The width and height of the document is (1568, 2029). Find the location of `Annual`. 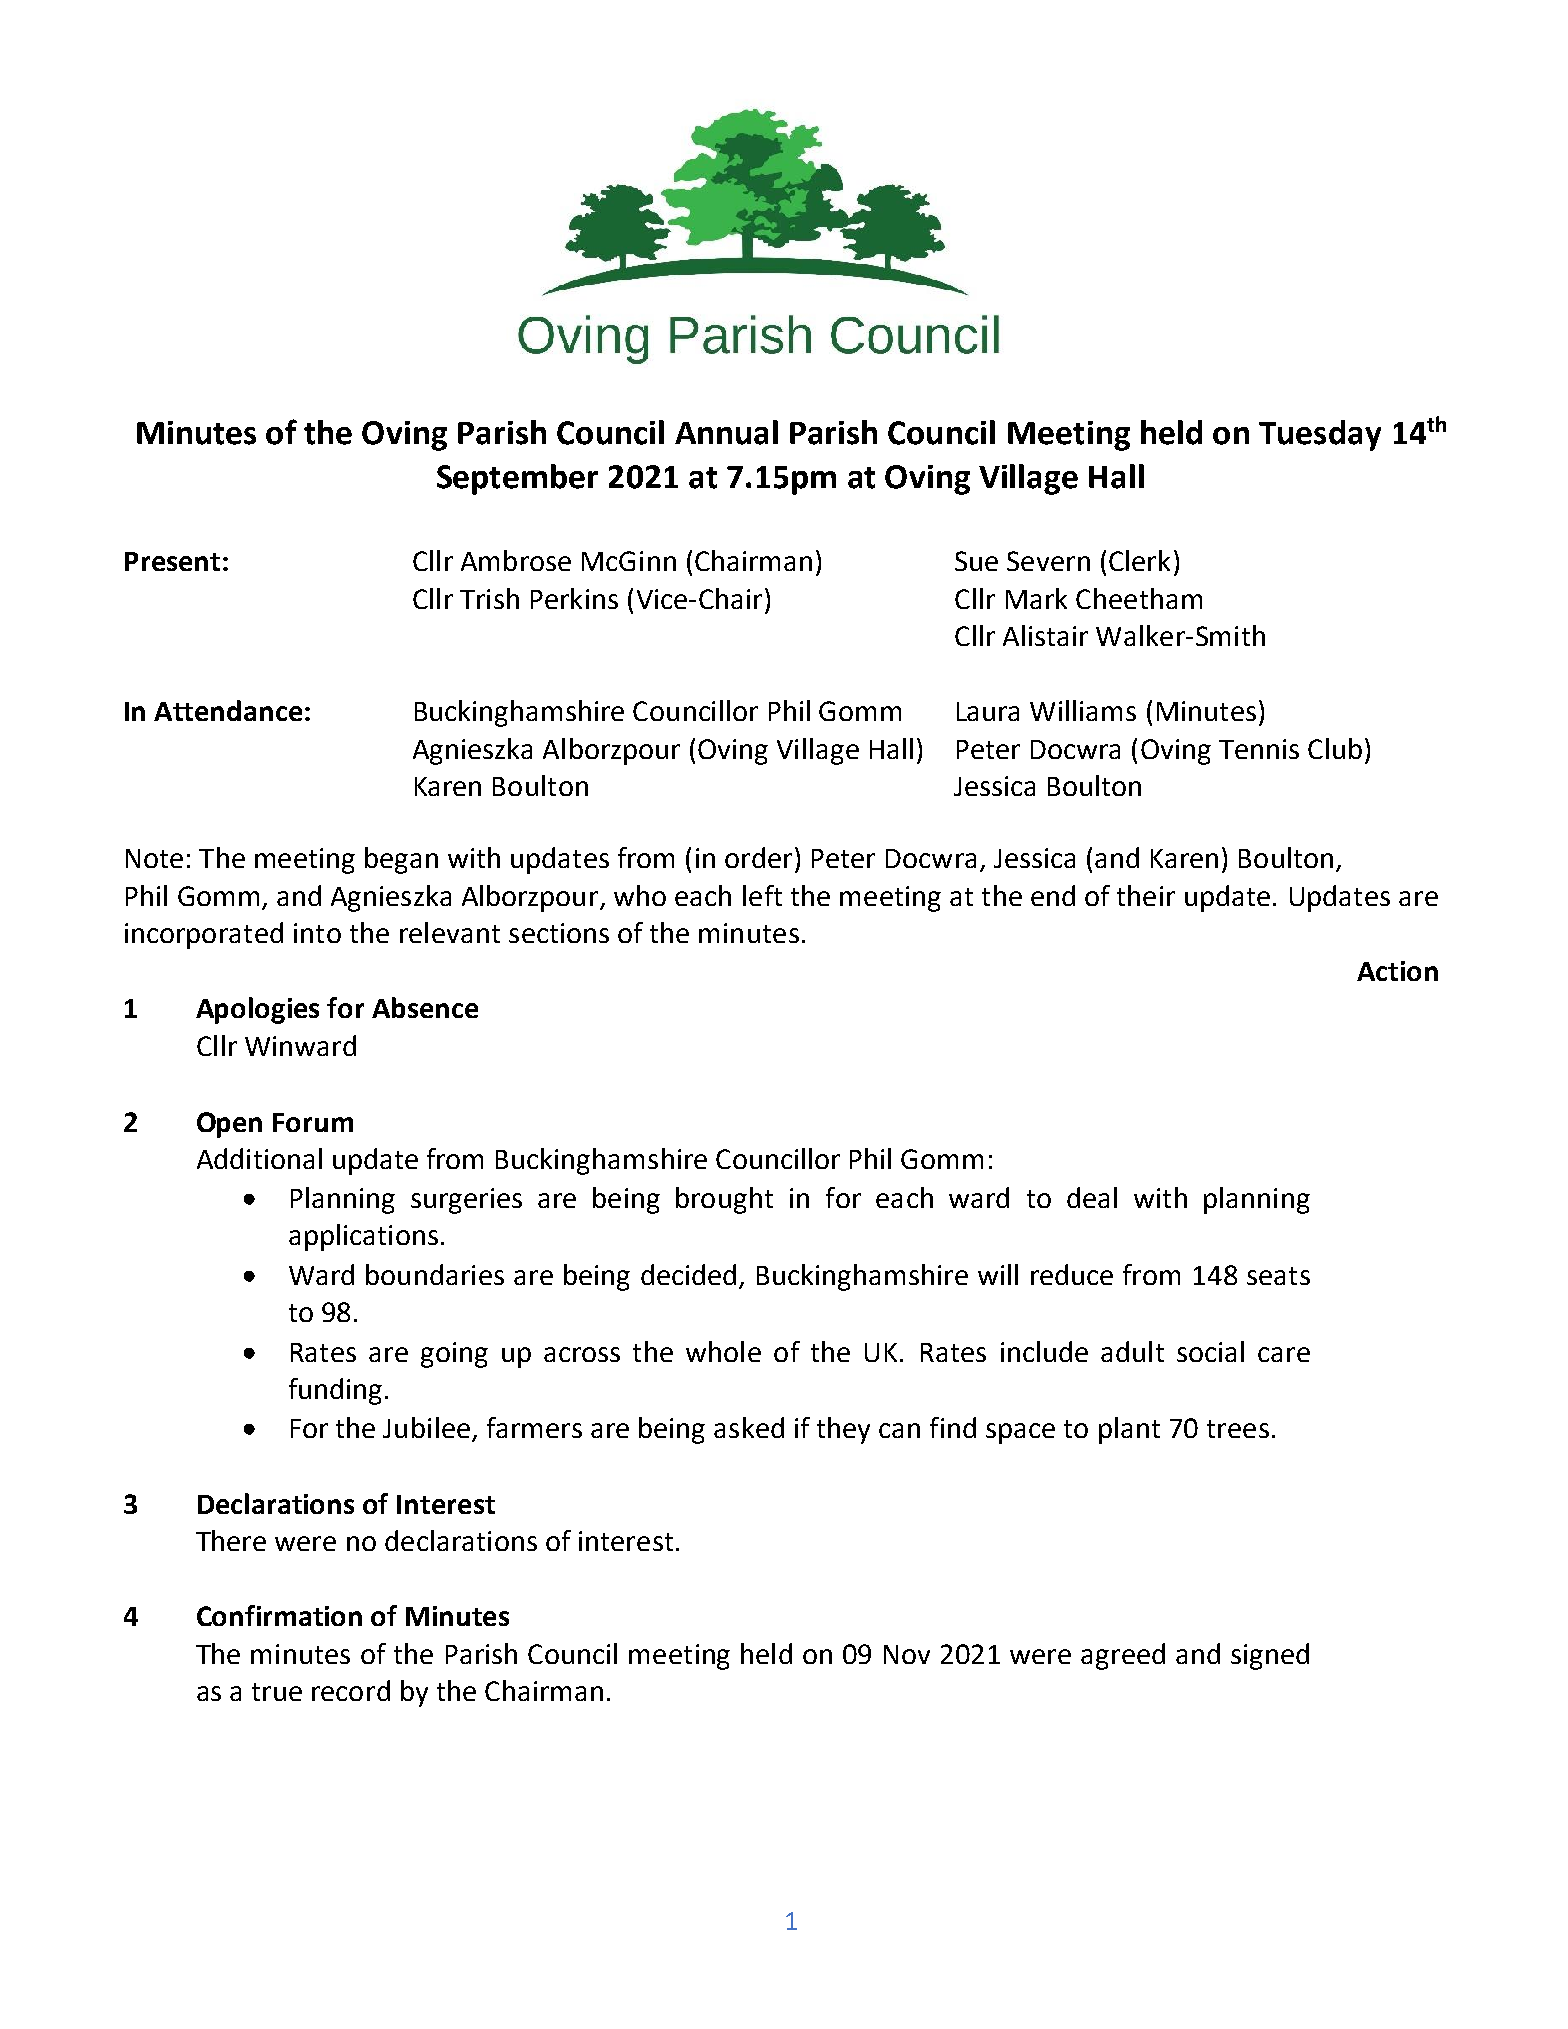

Annual is located at coordinates (726, 432).
